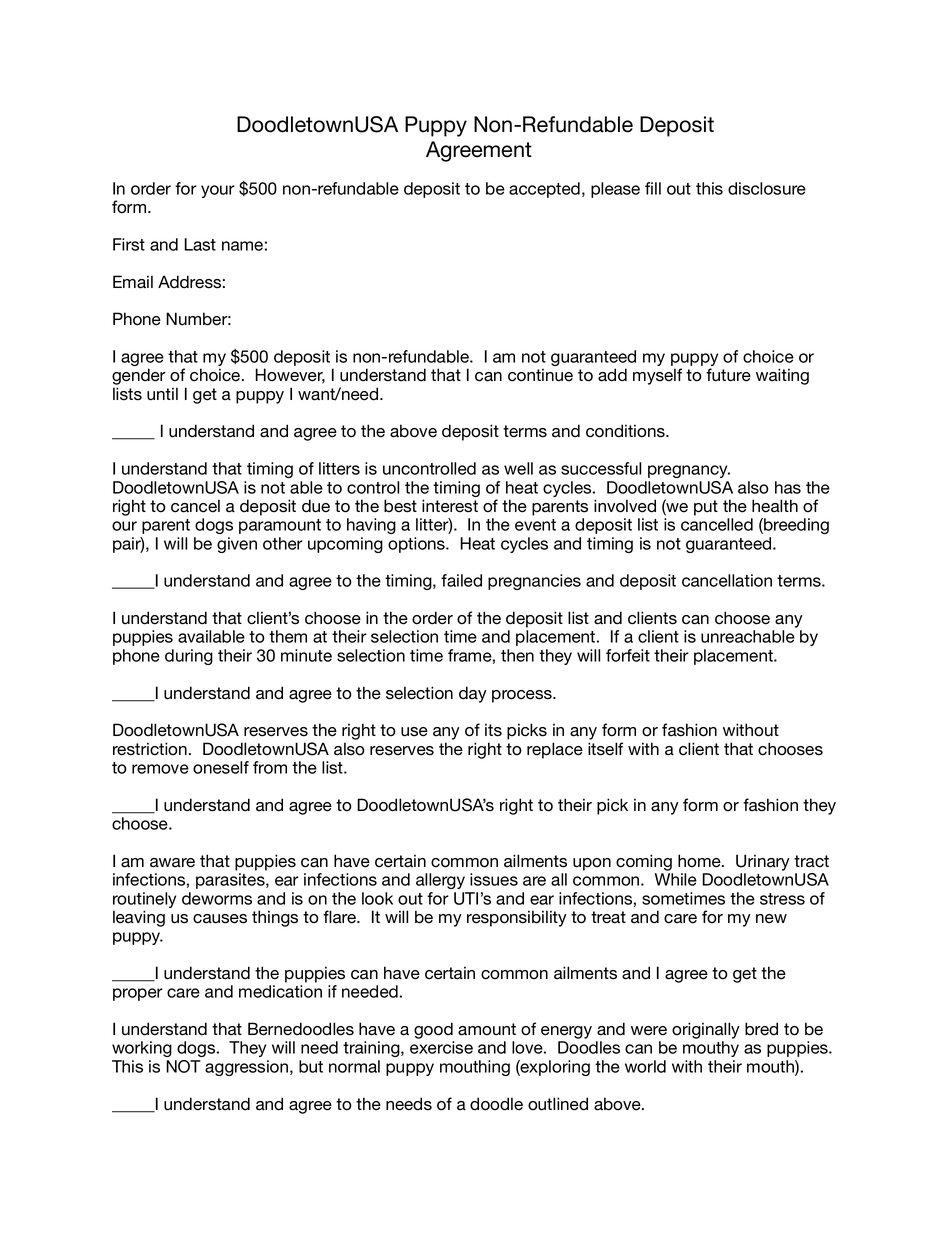 This document has height=1233, width=952. What do you see at coordinates (767, 188) in the document?
I see `disclosure` at bounding box center [767, 188].
